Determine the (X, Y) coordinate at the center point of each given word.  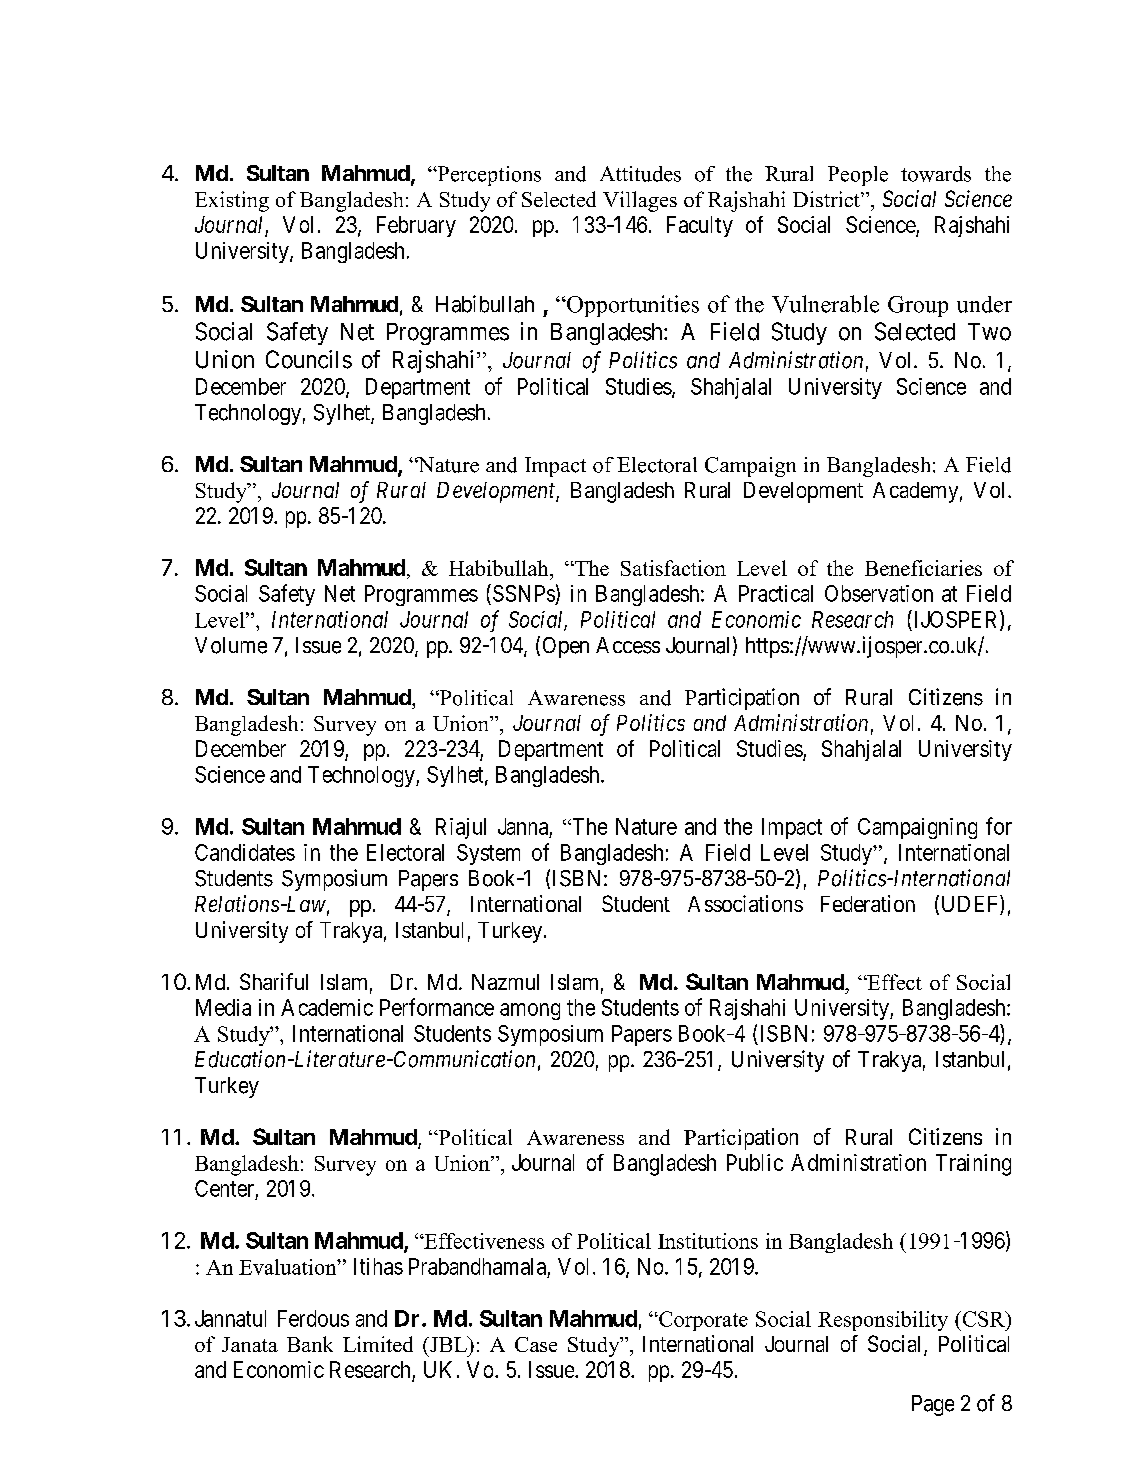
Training (973, 1165)
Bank (310, 1344)
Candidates (245, 852)
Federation (868, 903)
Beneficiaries (923, 568)
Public (755, 1162)
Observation (879, 593)
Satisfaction (673, 568)
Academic (327, 1007)
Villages (640, 201)
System (488, 854)
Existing (232, 201)
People (858, 176)
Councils (309, 359)
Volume (231, 645)
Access (628, 645)
